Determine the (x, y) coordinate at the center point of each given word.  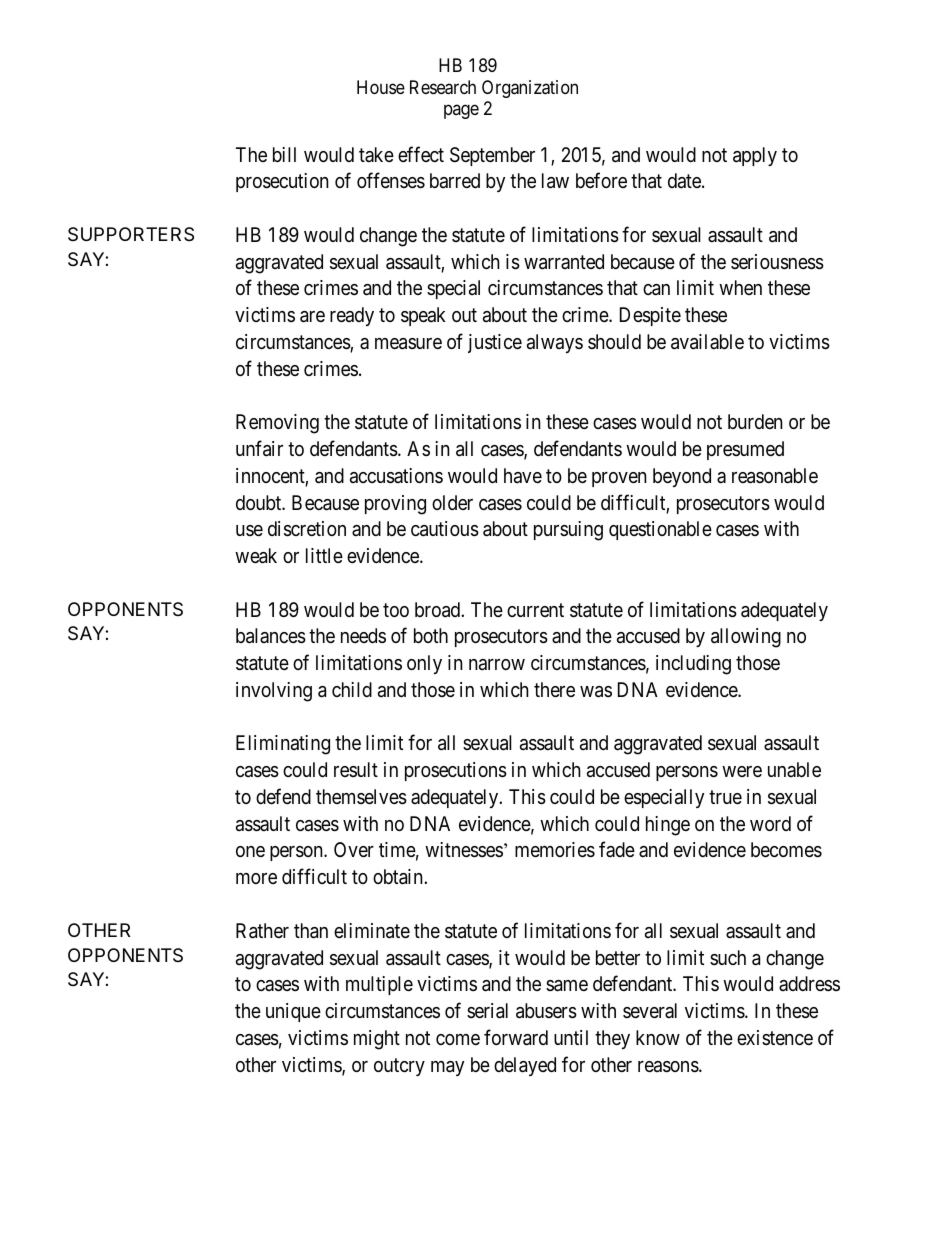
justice (495, 343)
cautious (445, 529)
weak (256, 556)
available (707, 342)
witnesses (464, 850)
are (312, 317)
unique (293, 1012)
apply (755, 156)
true (725, 797)
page (461, 112)
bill (284, 154)
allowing (746, 638)
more (256, 878)
